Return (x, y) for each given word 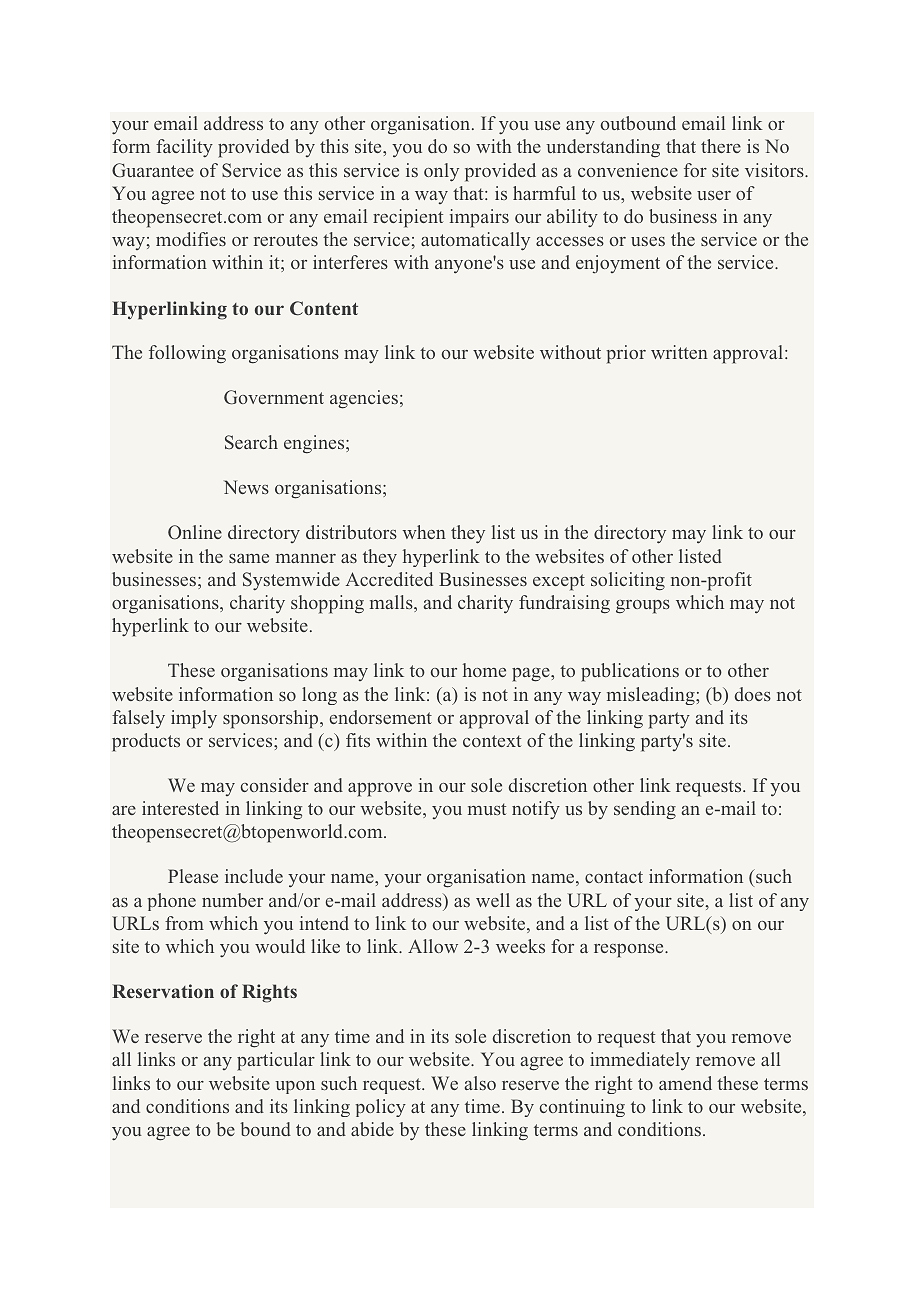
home (484, 670)
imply (194, 719)
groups (643, 607)
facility (184, 148)
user (714, 195)
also (480, 1083)
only (441, 172)
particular (276, 1061)
